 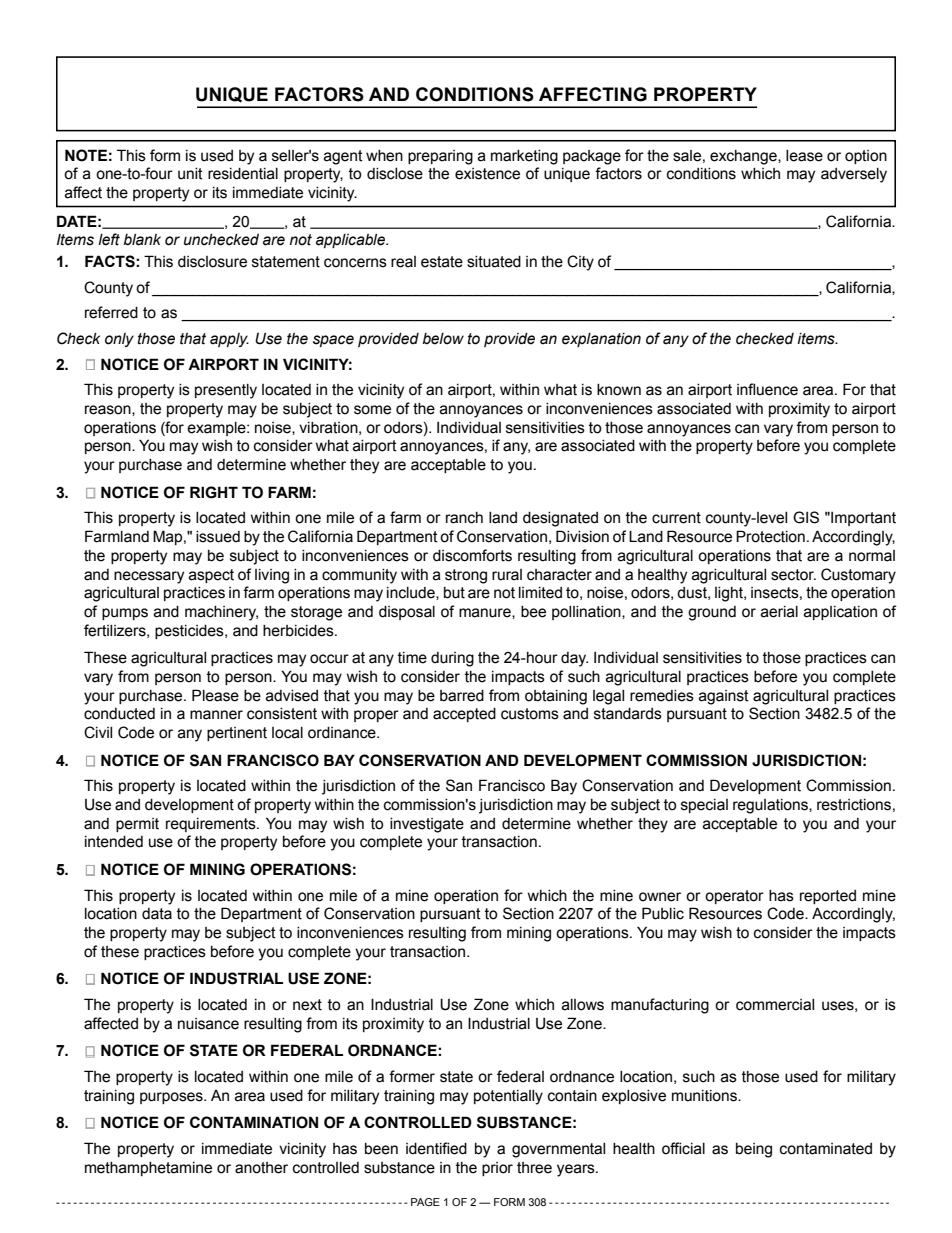 I want to click on strong, so click(x=466, y=576).
